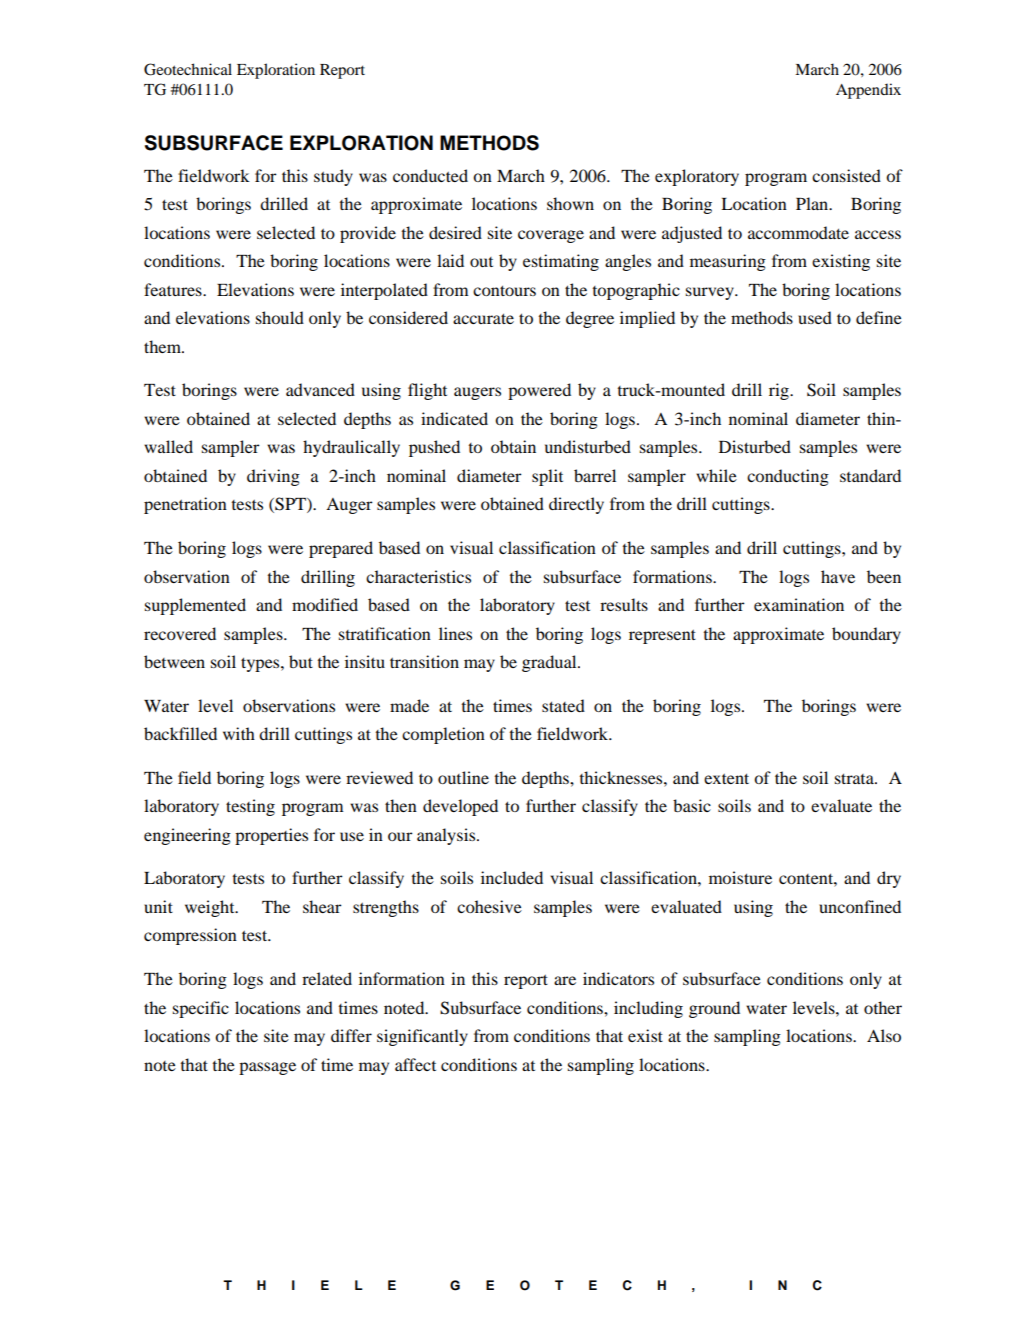  I want to click on Appendix, so click(868, 91).
